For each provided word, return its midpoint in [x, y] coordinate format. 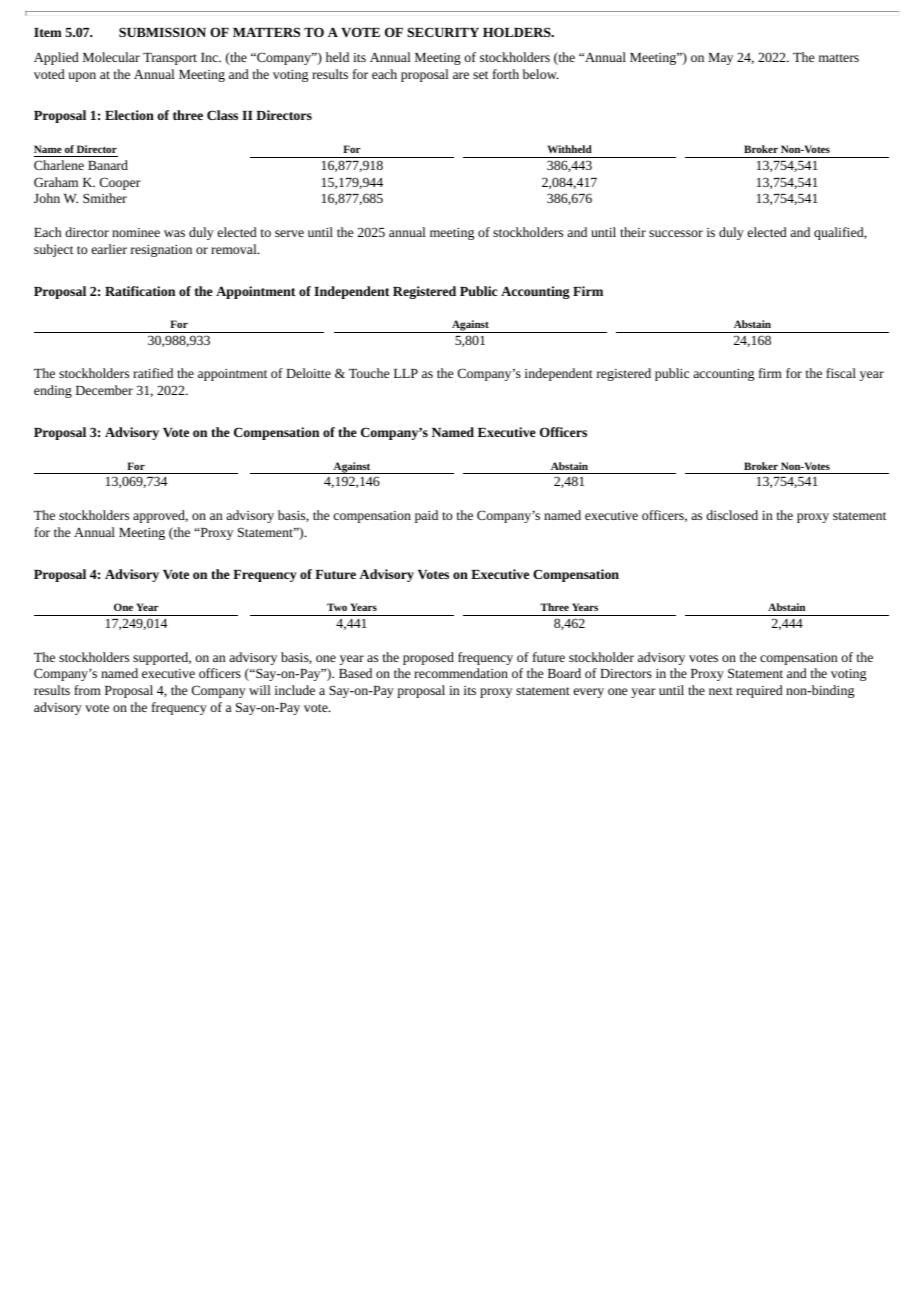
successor [676, 233]
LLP [406, 373]
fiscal [841, 373]
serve [289, 233]
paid [426, 516]
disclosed [732, 515]
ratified [153, 373]
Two [337, 607]
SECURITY [443, 32]
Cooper [120, 183]
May [720, 59]
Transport [170, 59]
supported [162, 658]
